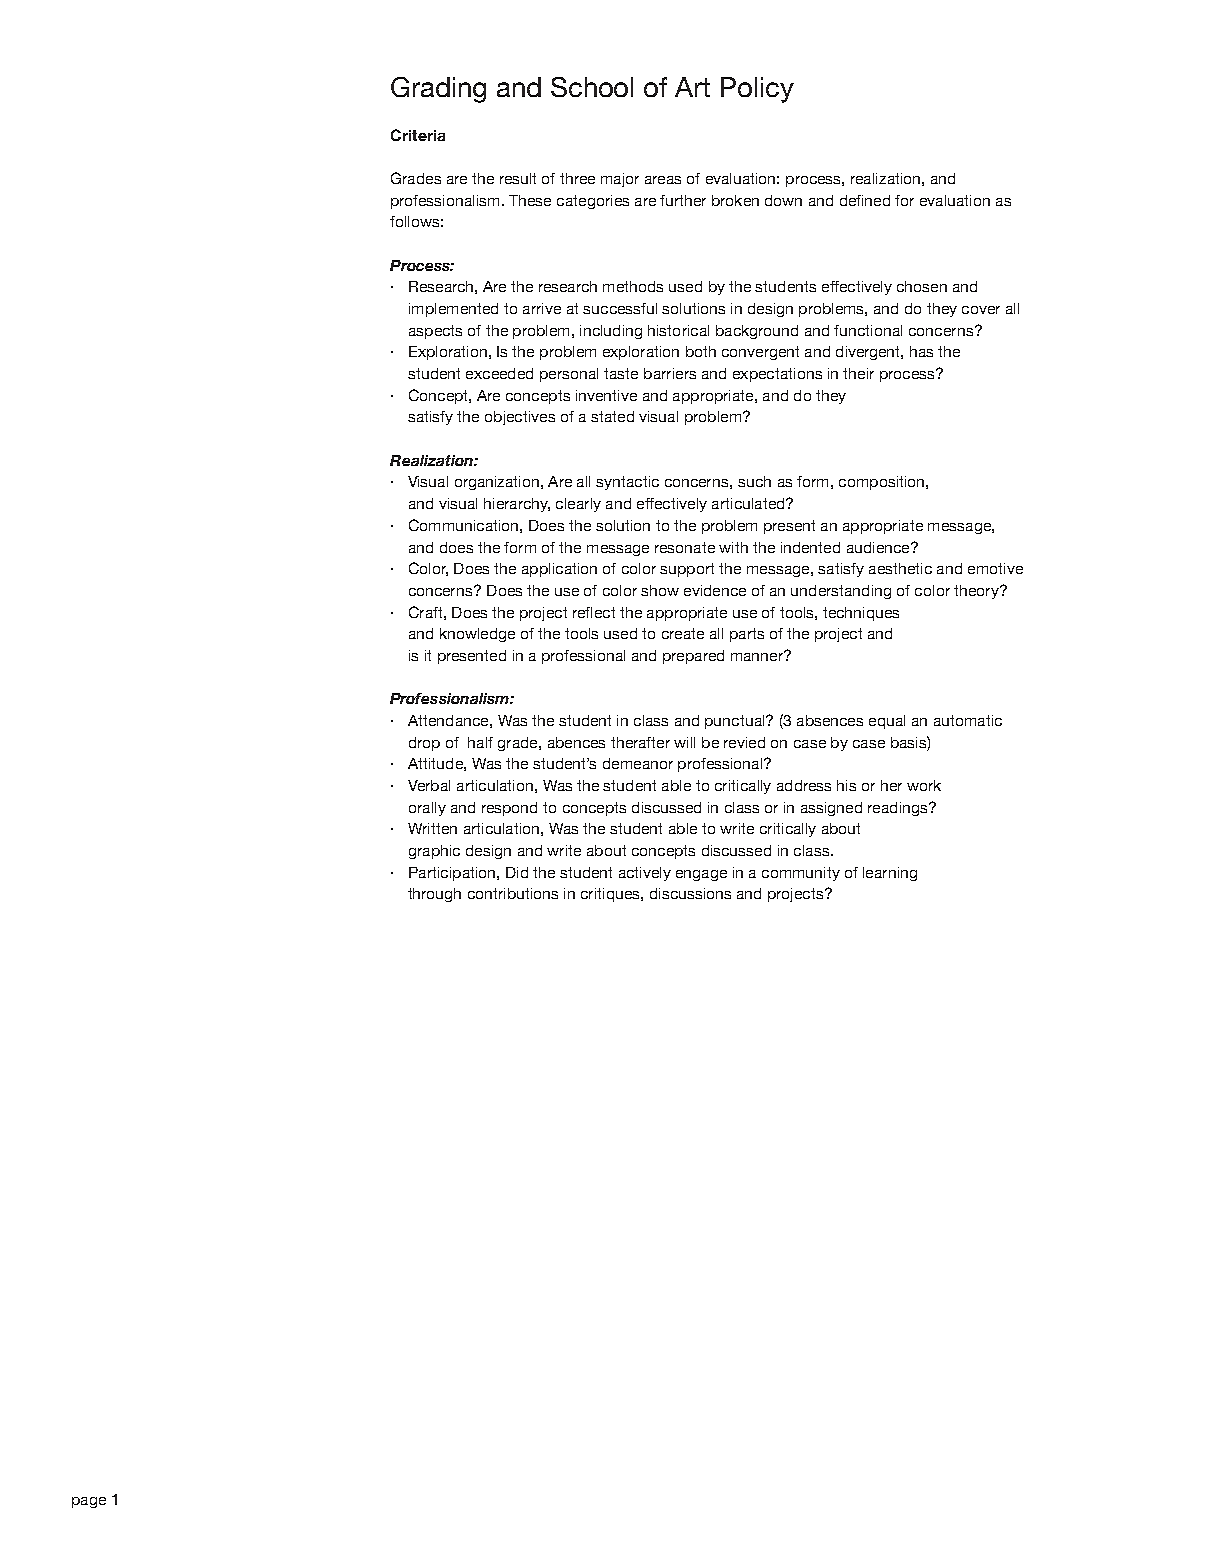 The image size is (1206, 1561). What do you see at coordinates (690, 893) in the document?
I see `discussions` at bounding box center [690, 893].
